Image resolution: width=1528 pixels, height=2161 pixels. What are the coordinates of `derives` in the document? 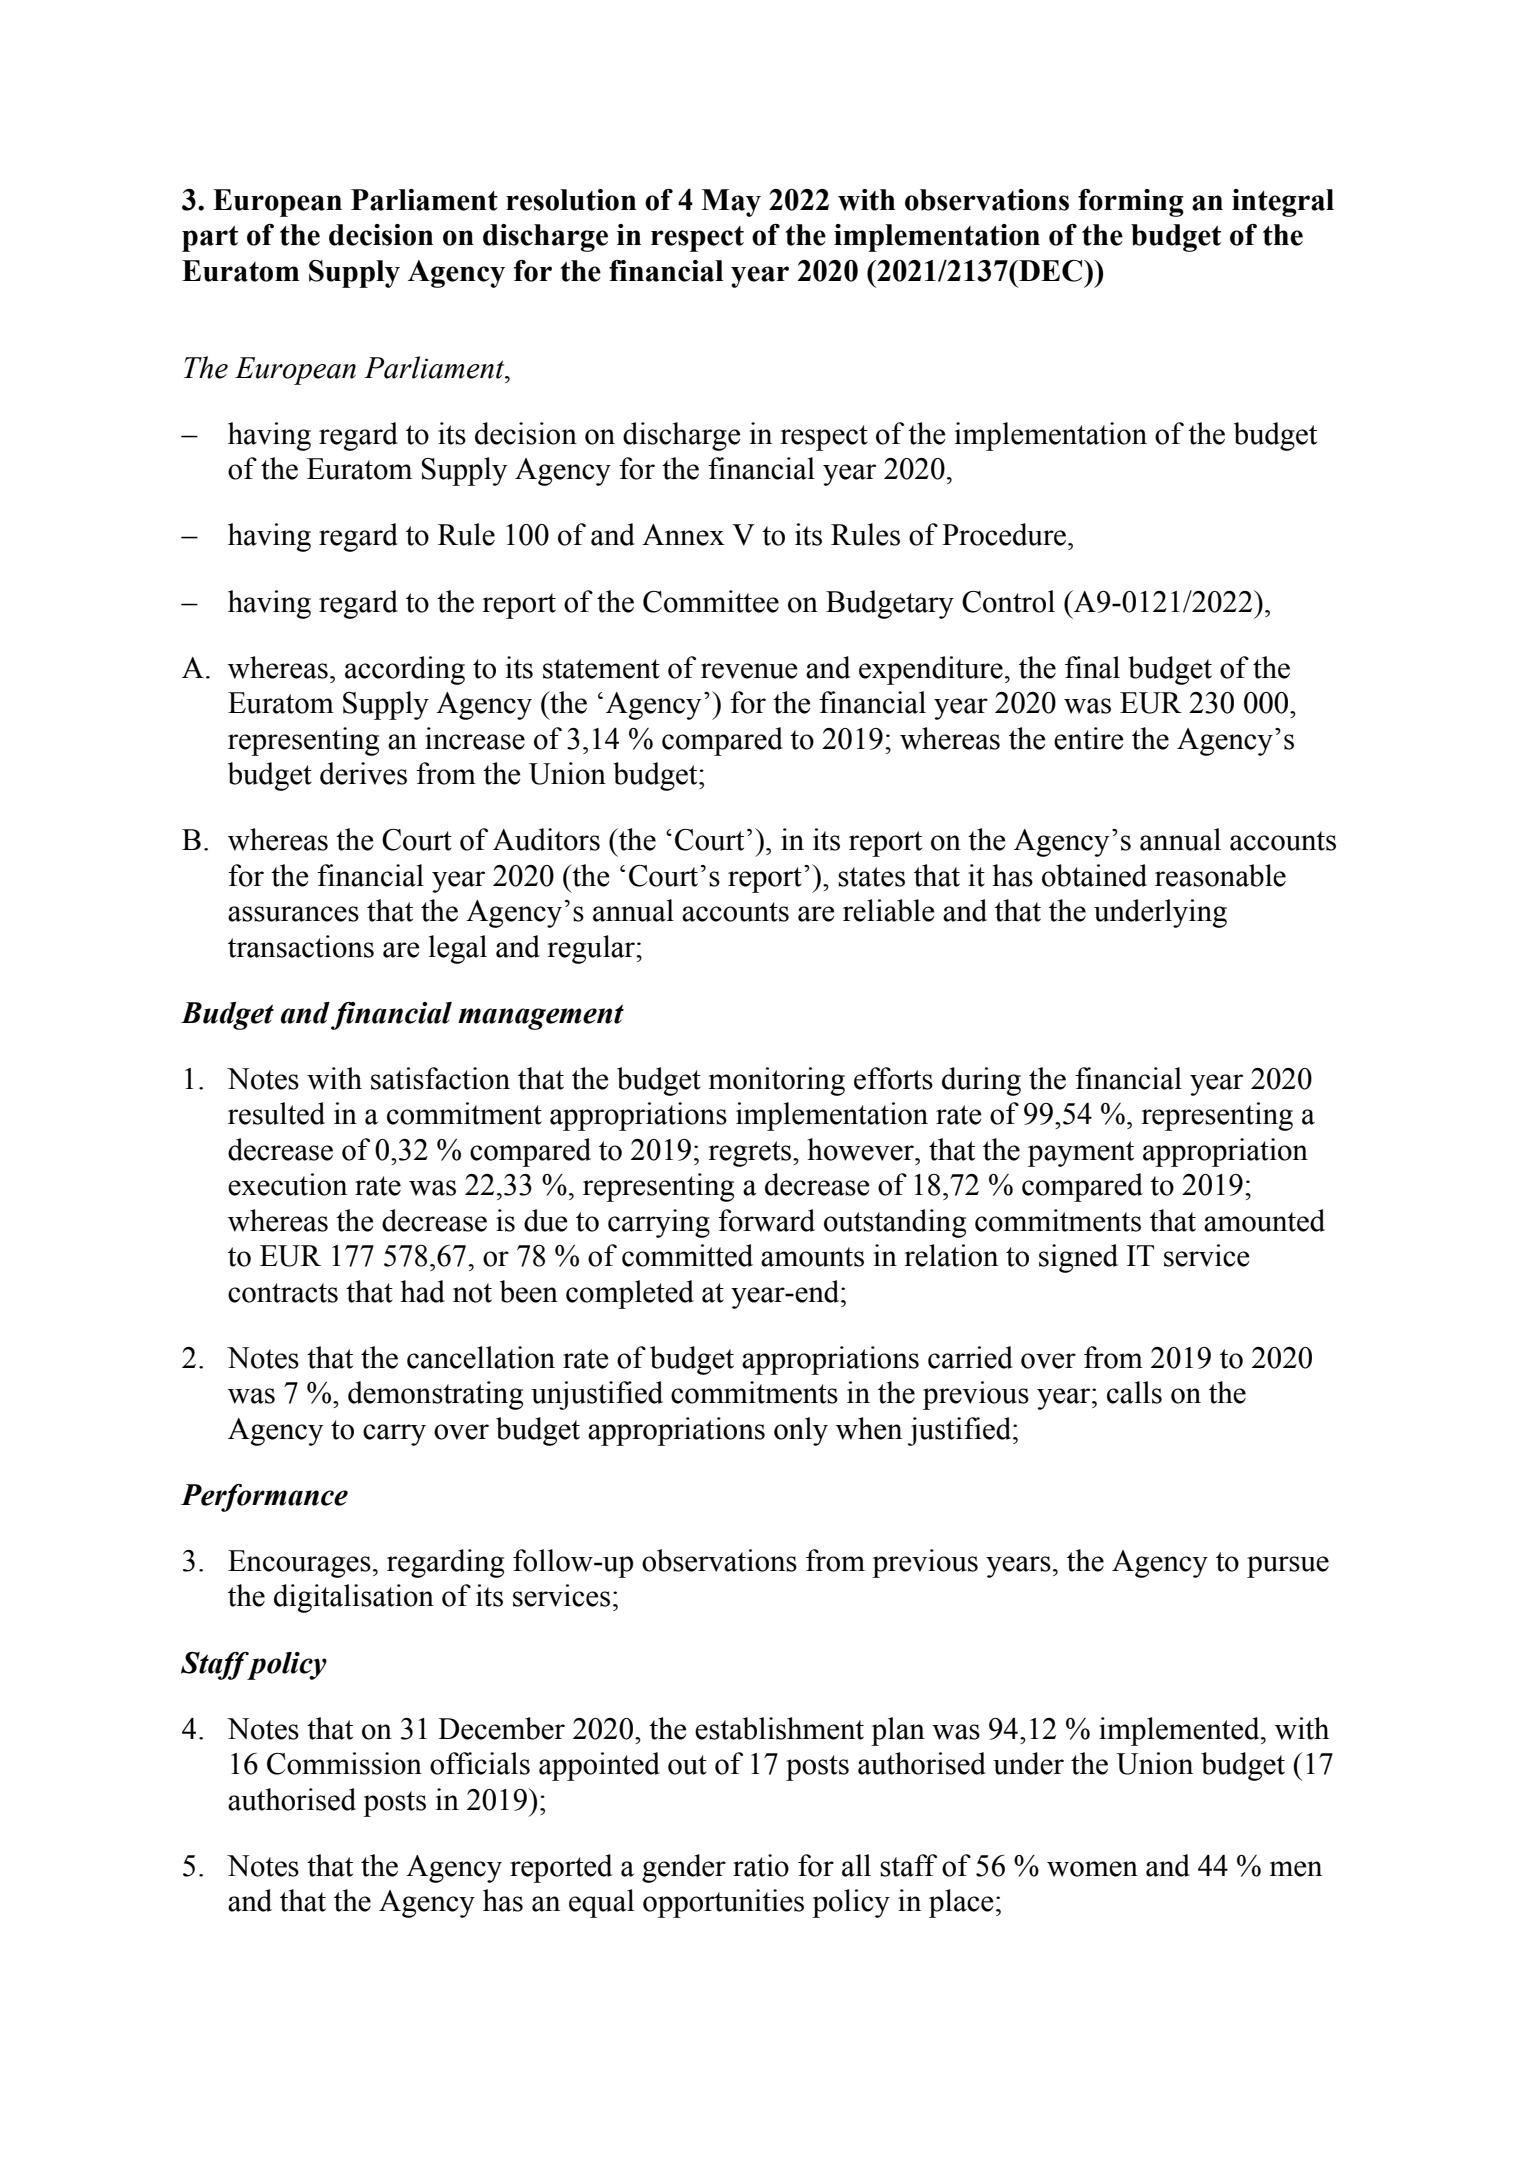 It's located at (363, 773).
